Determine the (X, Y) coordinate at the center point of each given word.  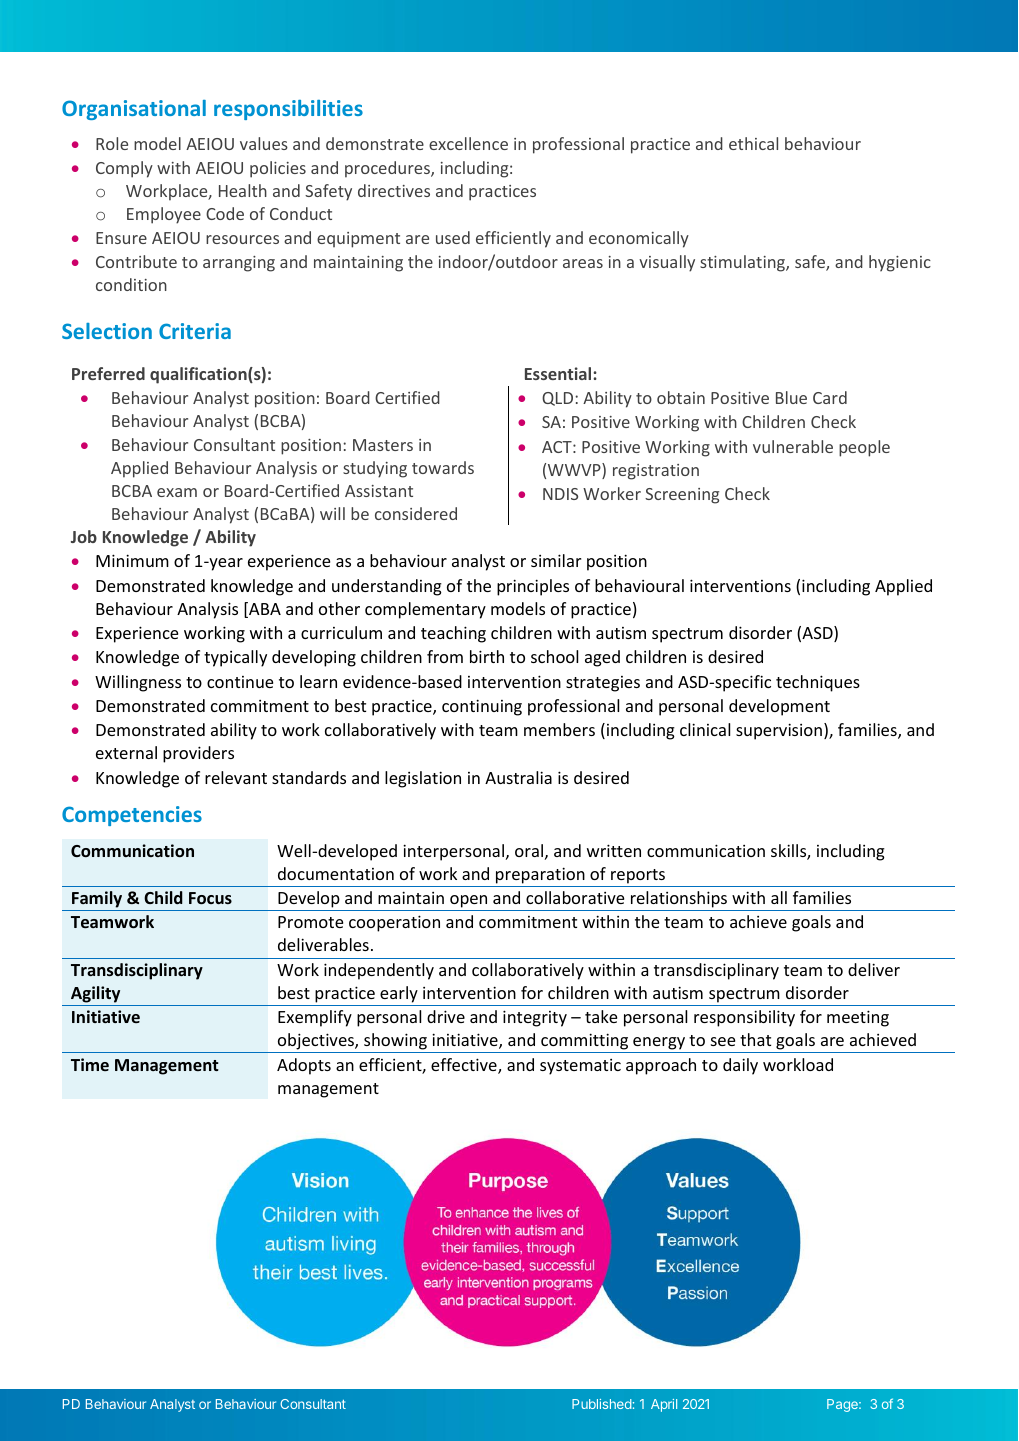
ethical (753, 143)
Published (602, 1404)
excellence (468, 143)
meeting (858, 1018)
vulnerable (793, 446)
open (468, 901)
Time (90, 1064)
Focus (210, 898)
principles (533, 587)
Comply (124, 169)
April (664, 1405)
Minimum (132, 560)
